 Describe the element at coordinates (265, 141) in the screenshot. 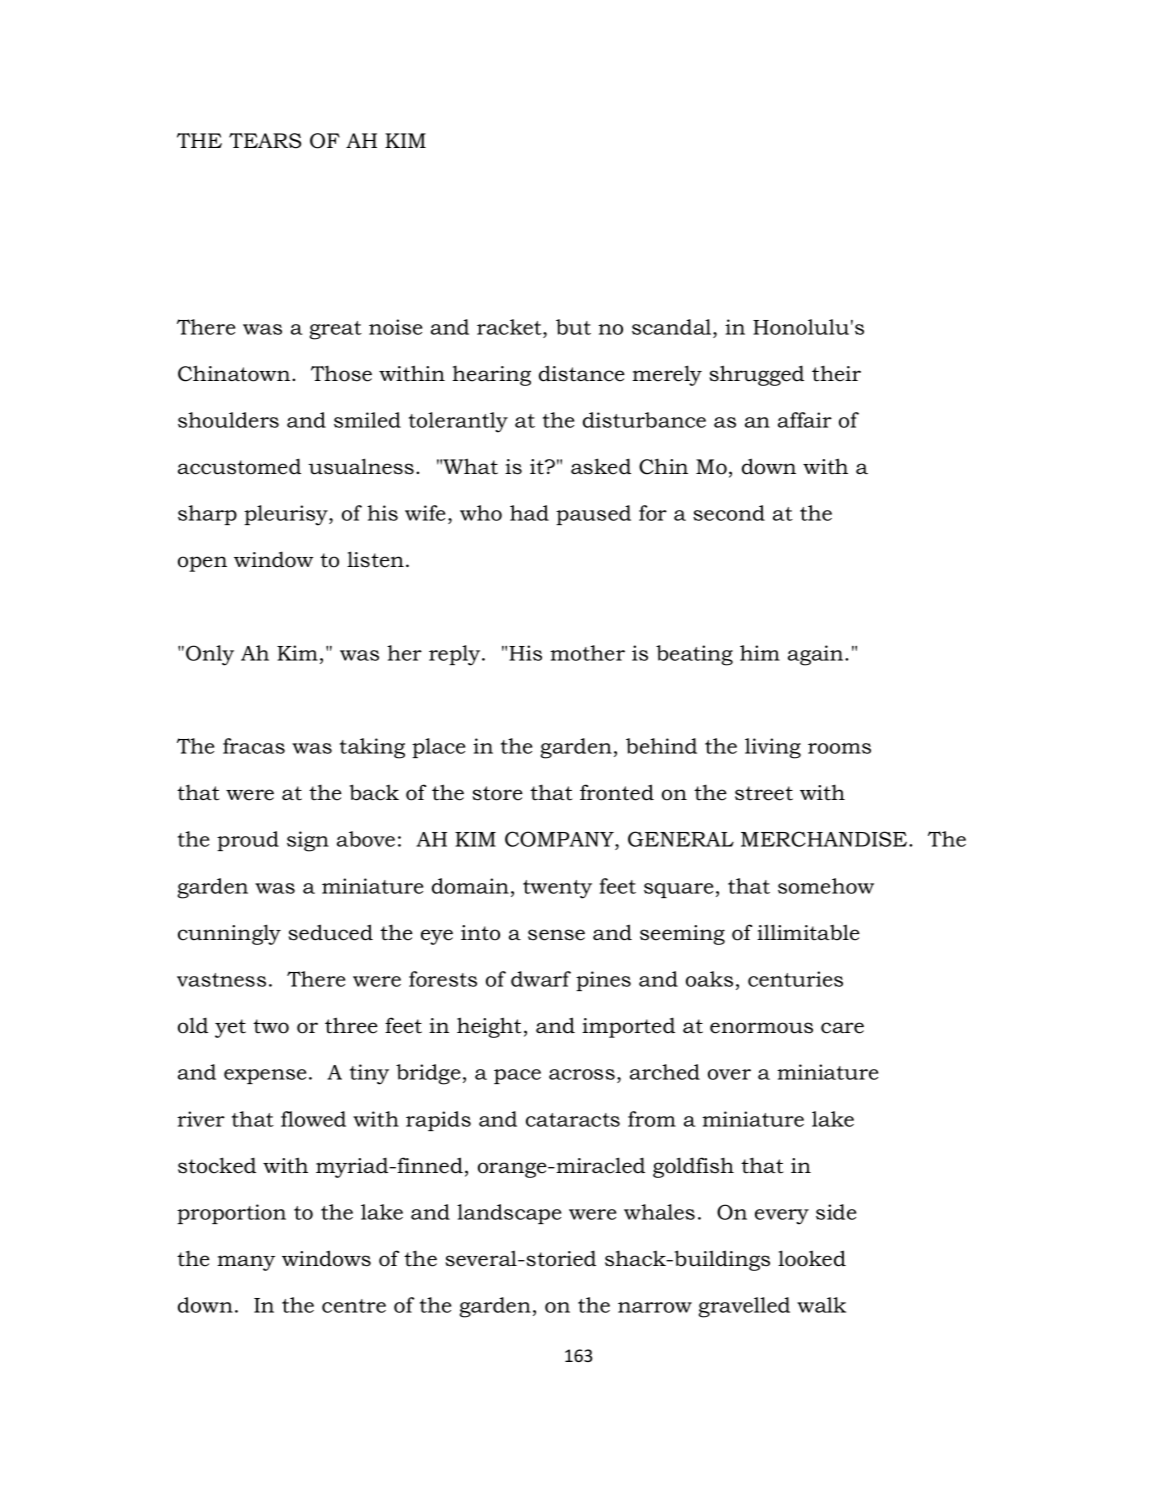

I see `TEARS` at that location.
